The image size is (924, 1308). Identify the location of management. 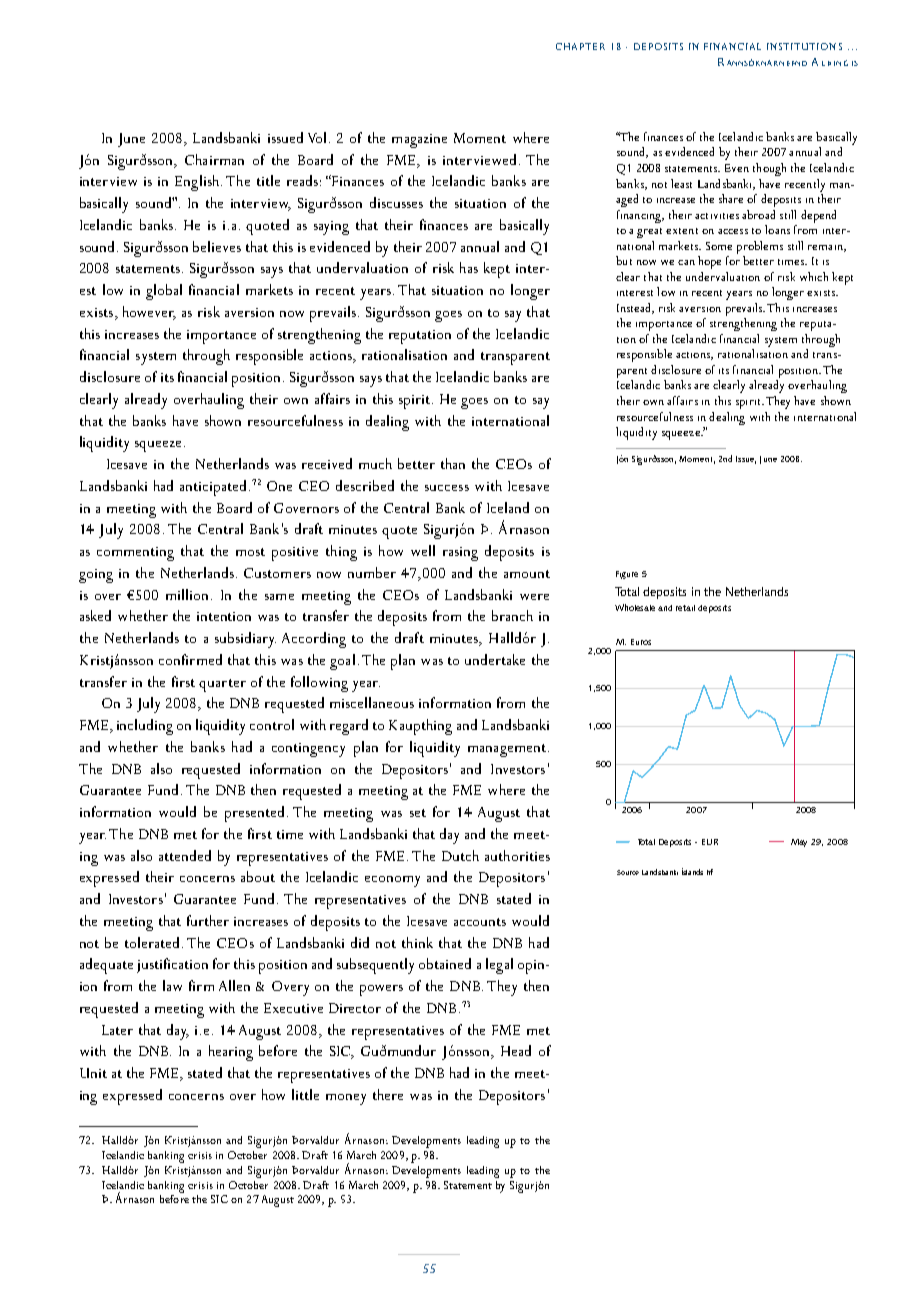
(507, 750).
